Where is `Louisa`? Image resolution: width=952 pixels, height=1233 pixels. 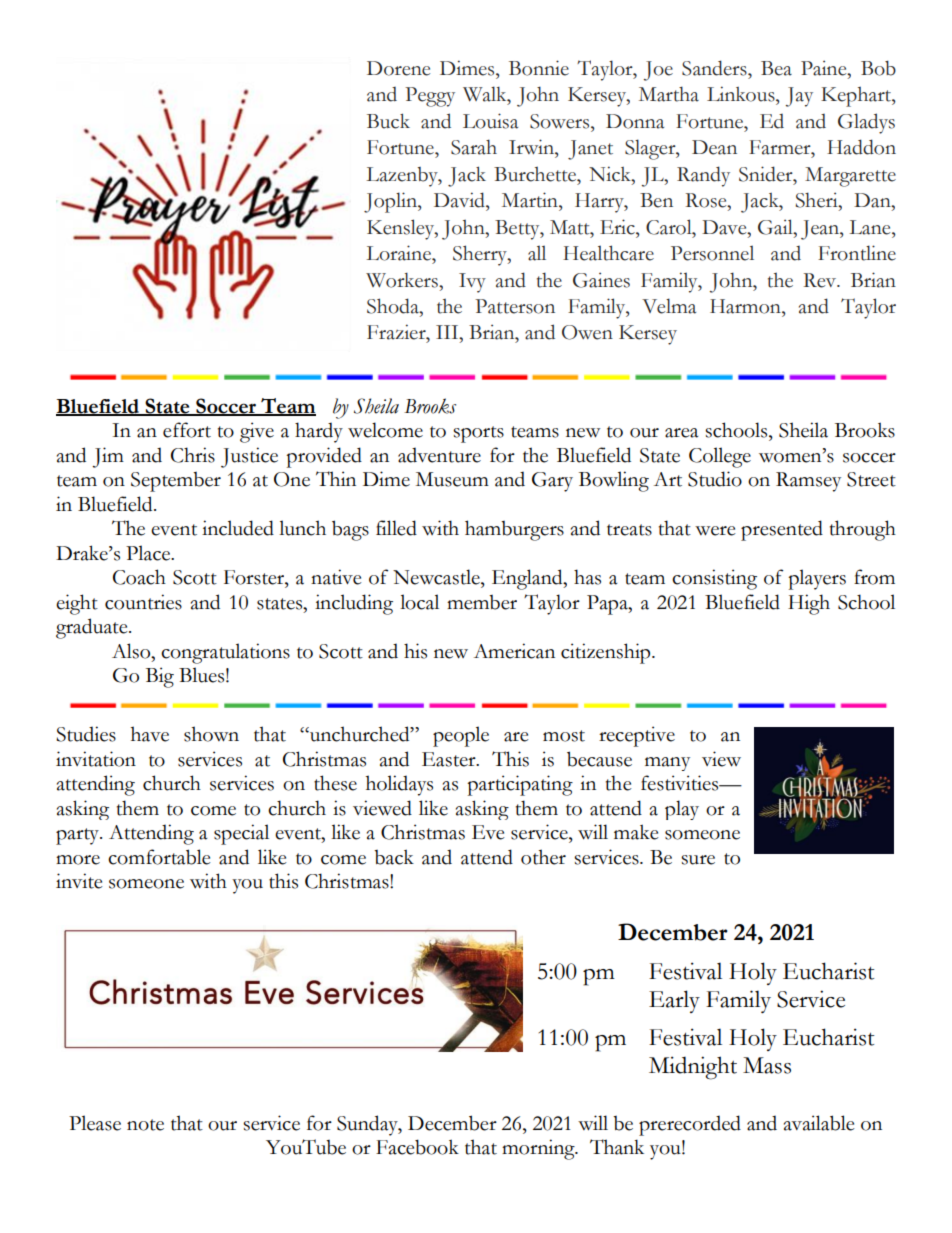
Louisa is located at coordinates (490, 121).
